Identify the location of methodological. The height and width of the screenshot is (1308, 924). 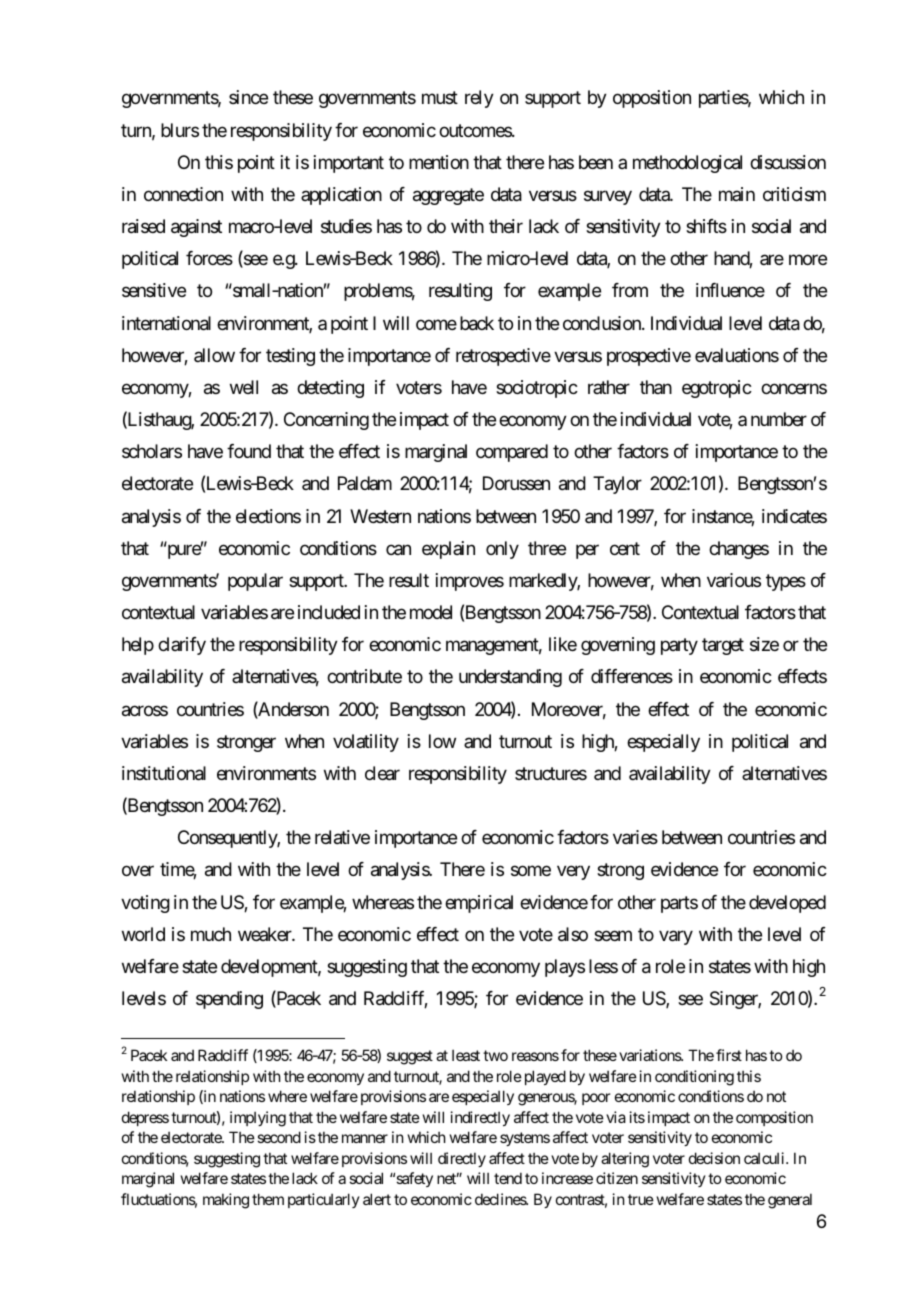
(687, 164).
